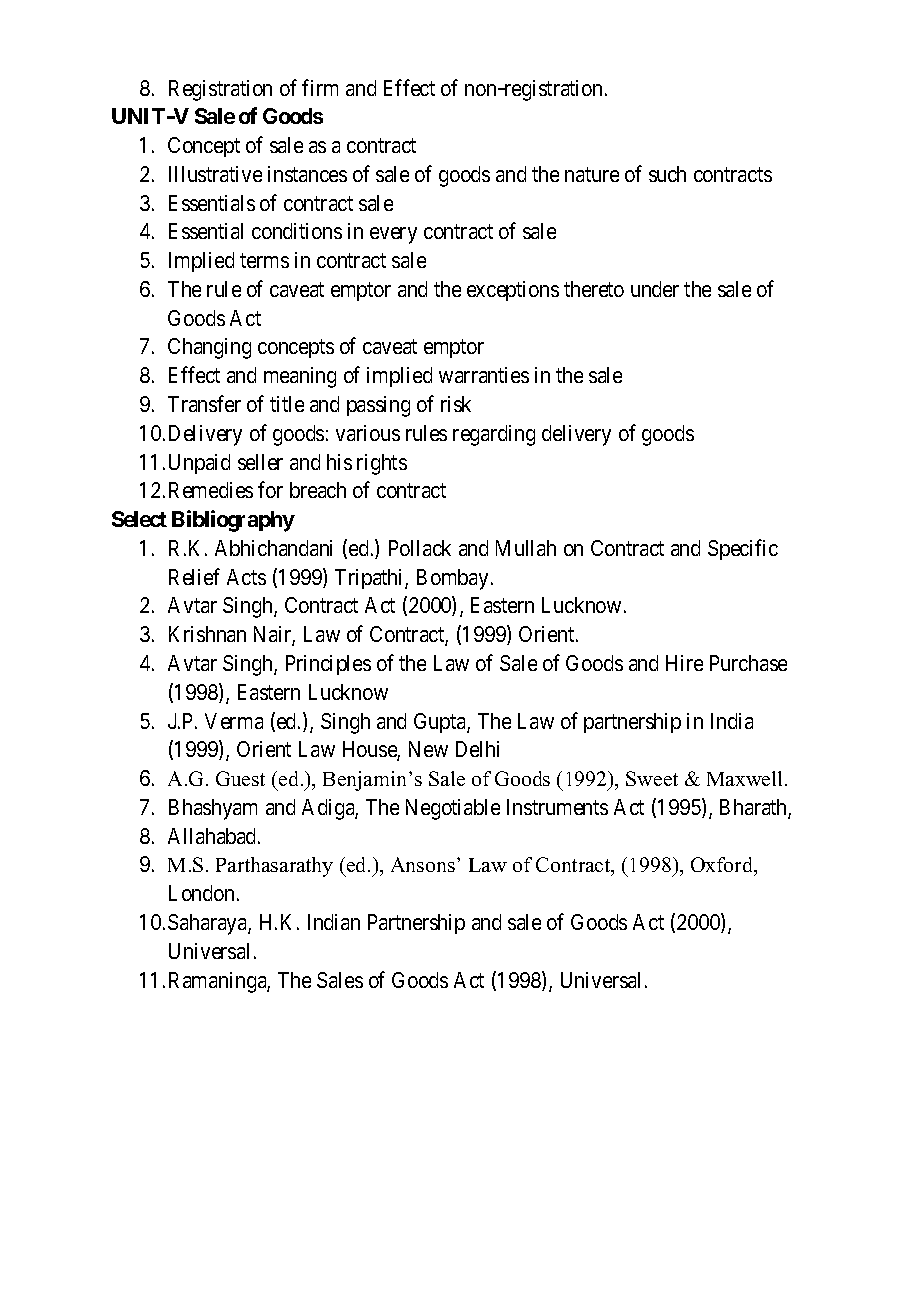  Describe the element at coordinates (382, 464) in the screenshot. I see `rights` at that location.
